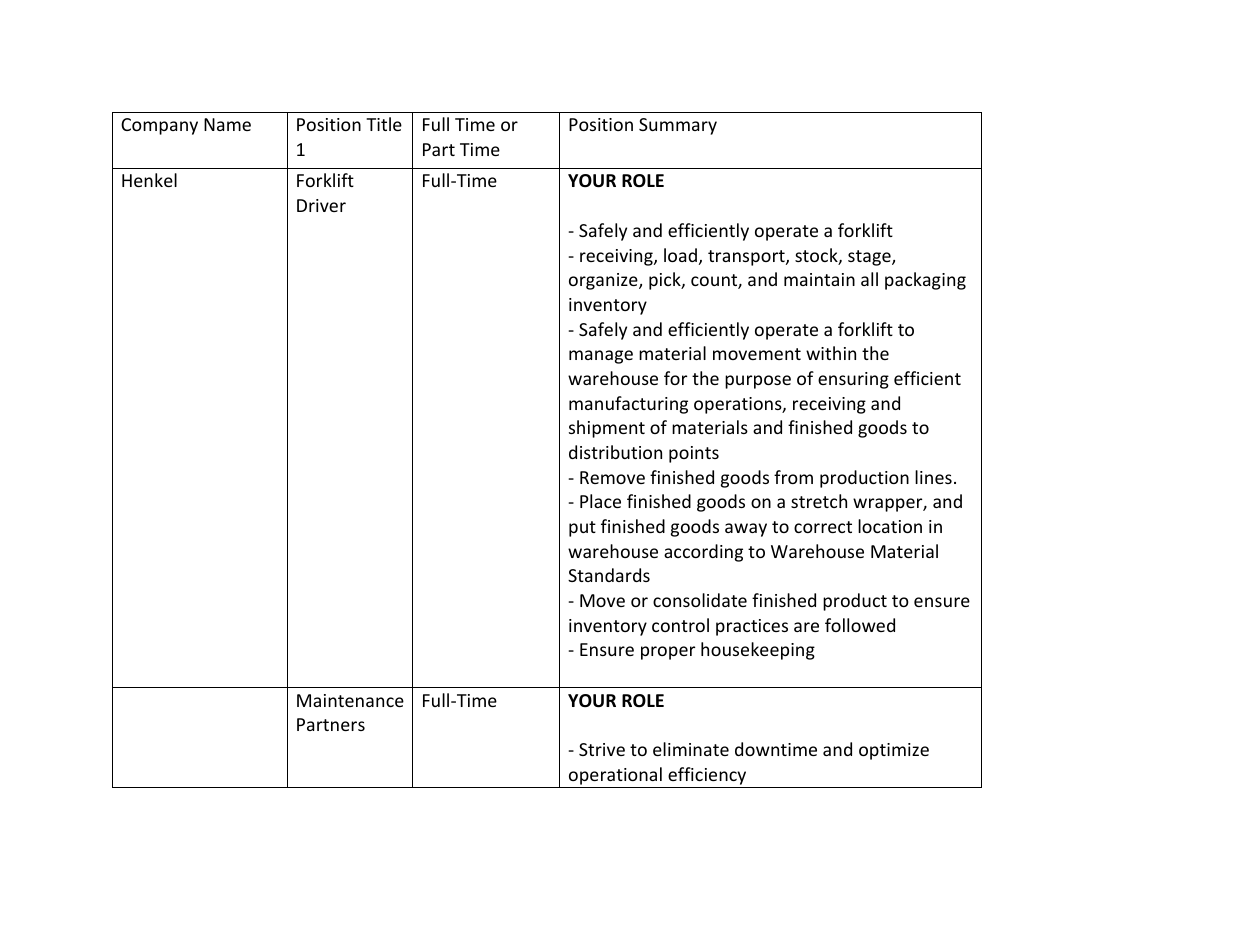 This screenshot has height=952, width=1233. What do you see at coordinates (894, 751) in the screenshot?
I see `optimize` at bounding box center [894, 751].
